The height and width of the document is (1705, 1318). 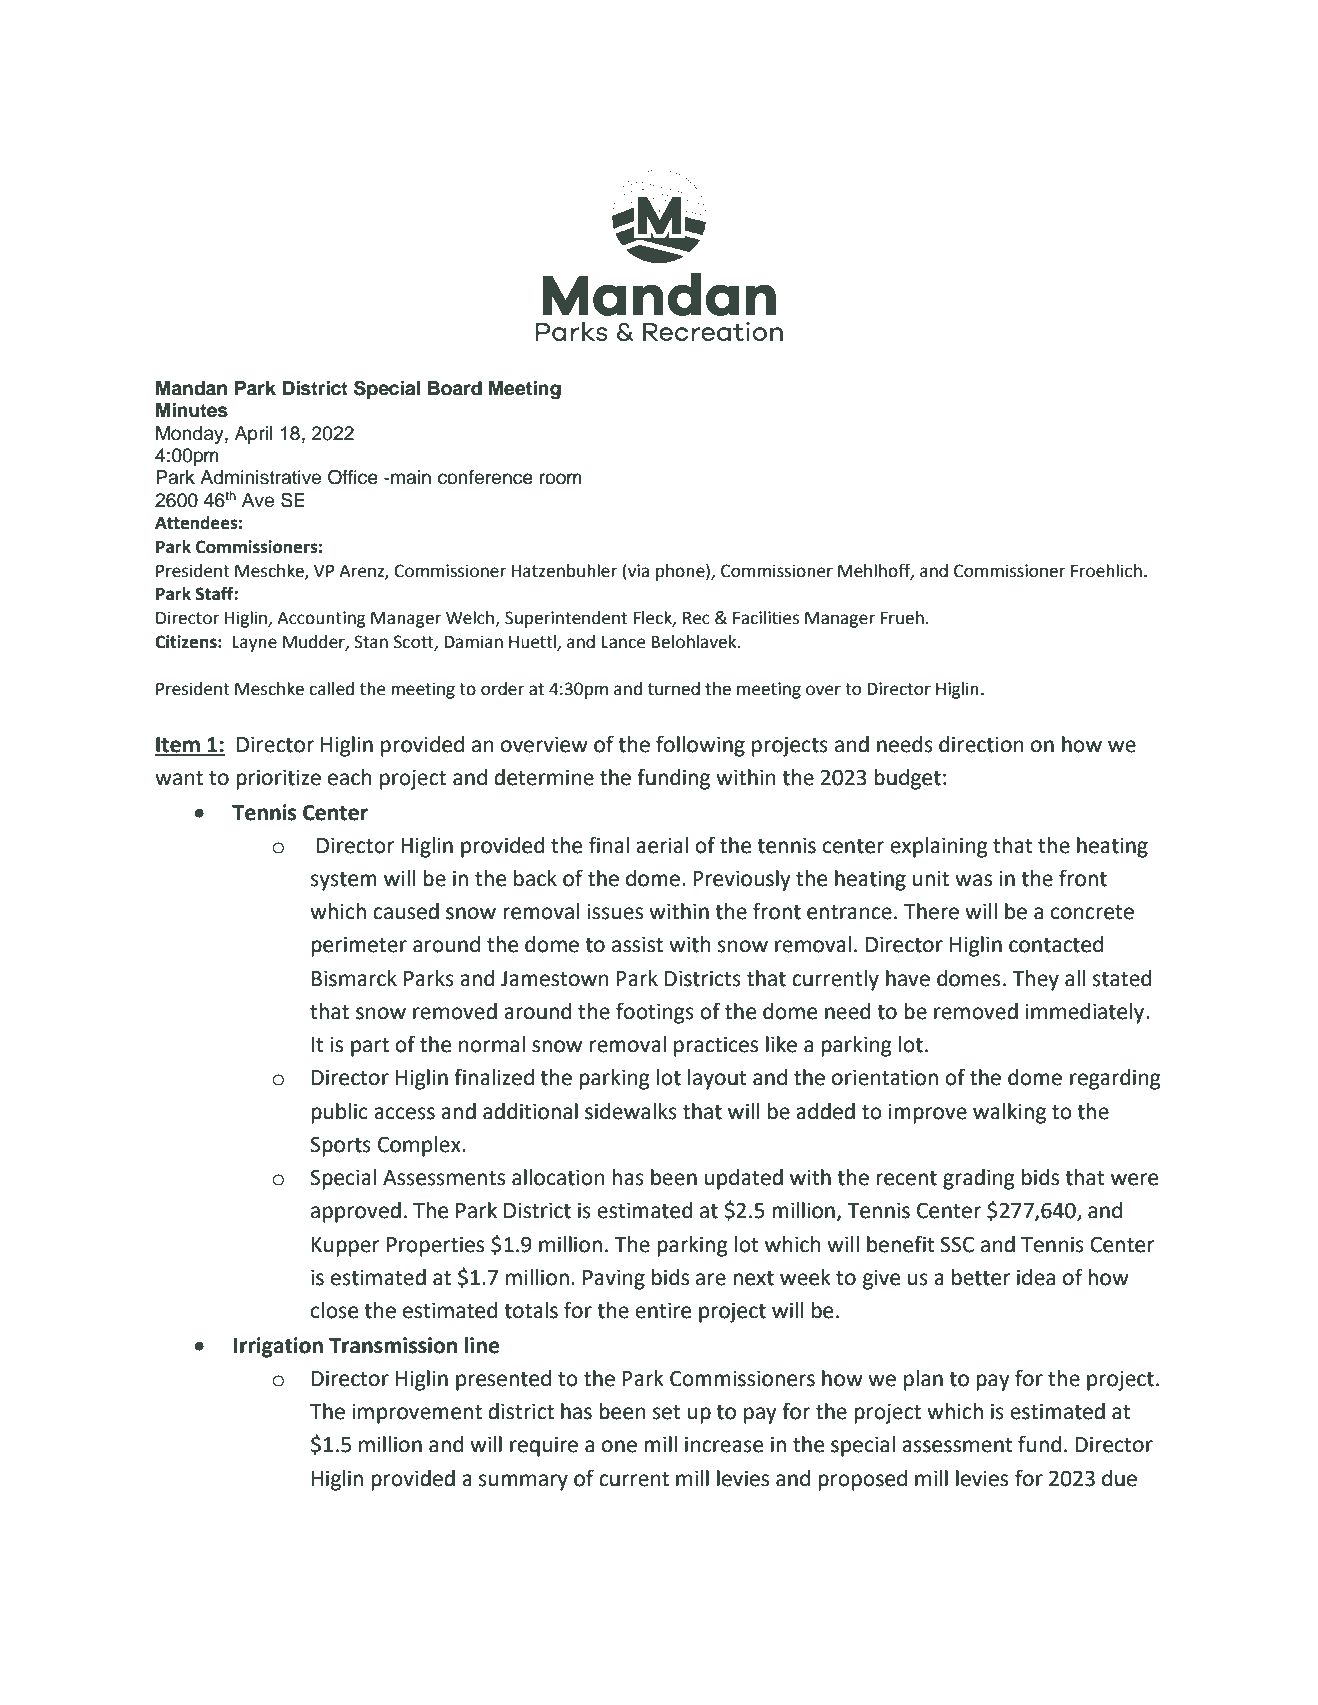 What do you see at coordinates (1056, 944) in the document?
I see `contacted` at bounding box center [1056, 944].
